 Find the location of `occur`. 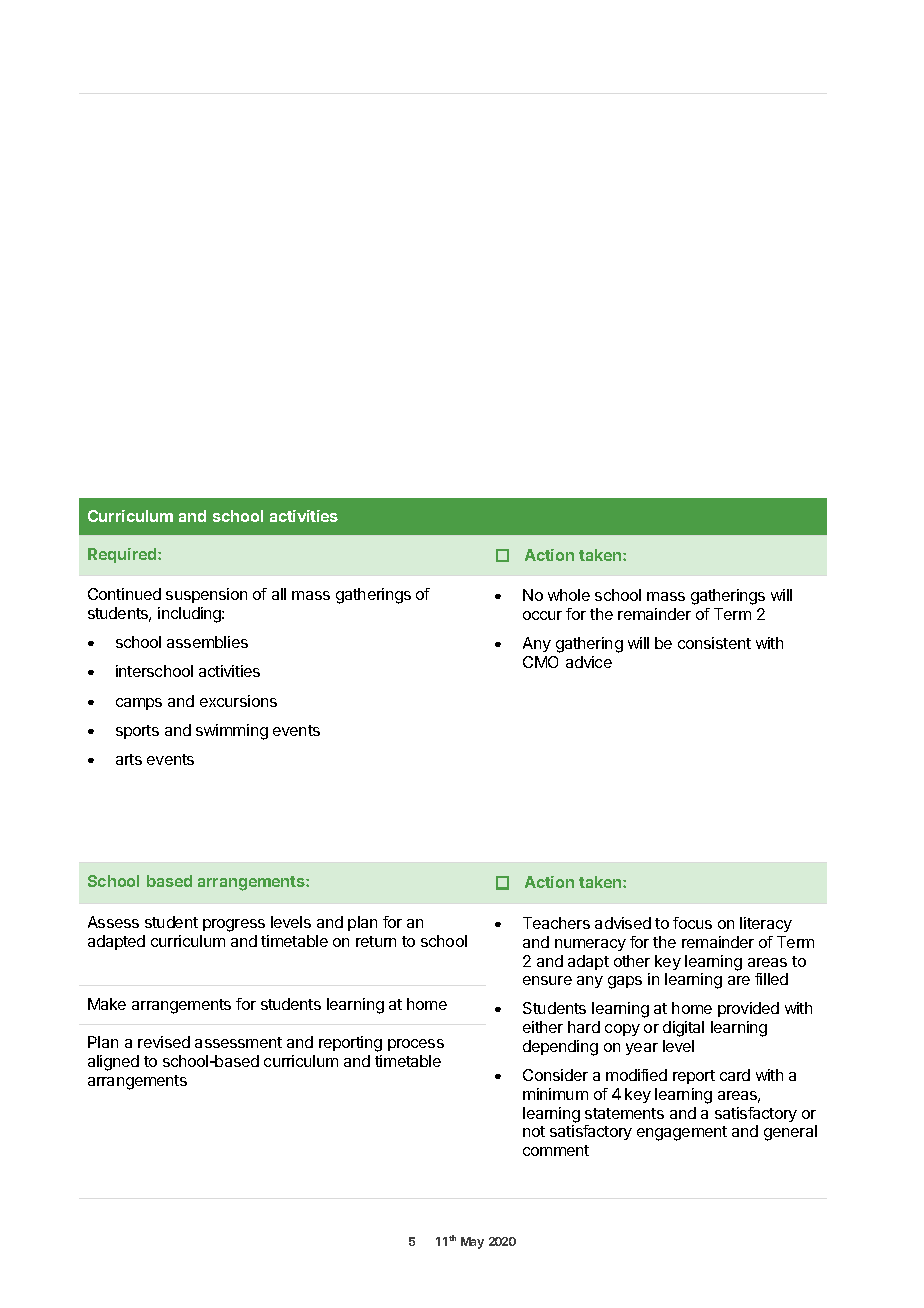

occur is located at coordinates (542, 615).
